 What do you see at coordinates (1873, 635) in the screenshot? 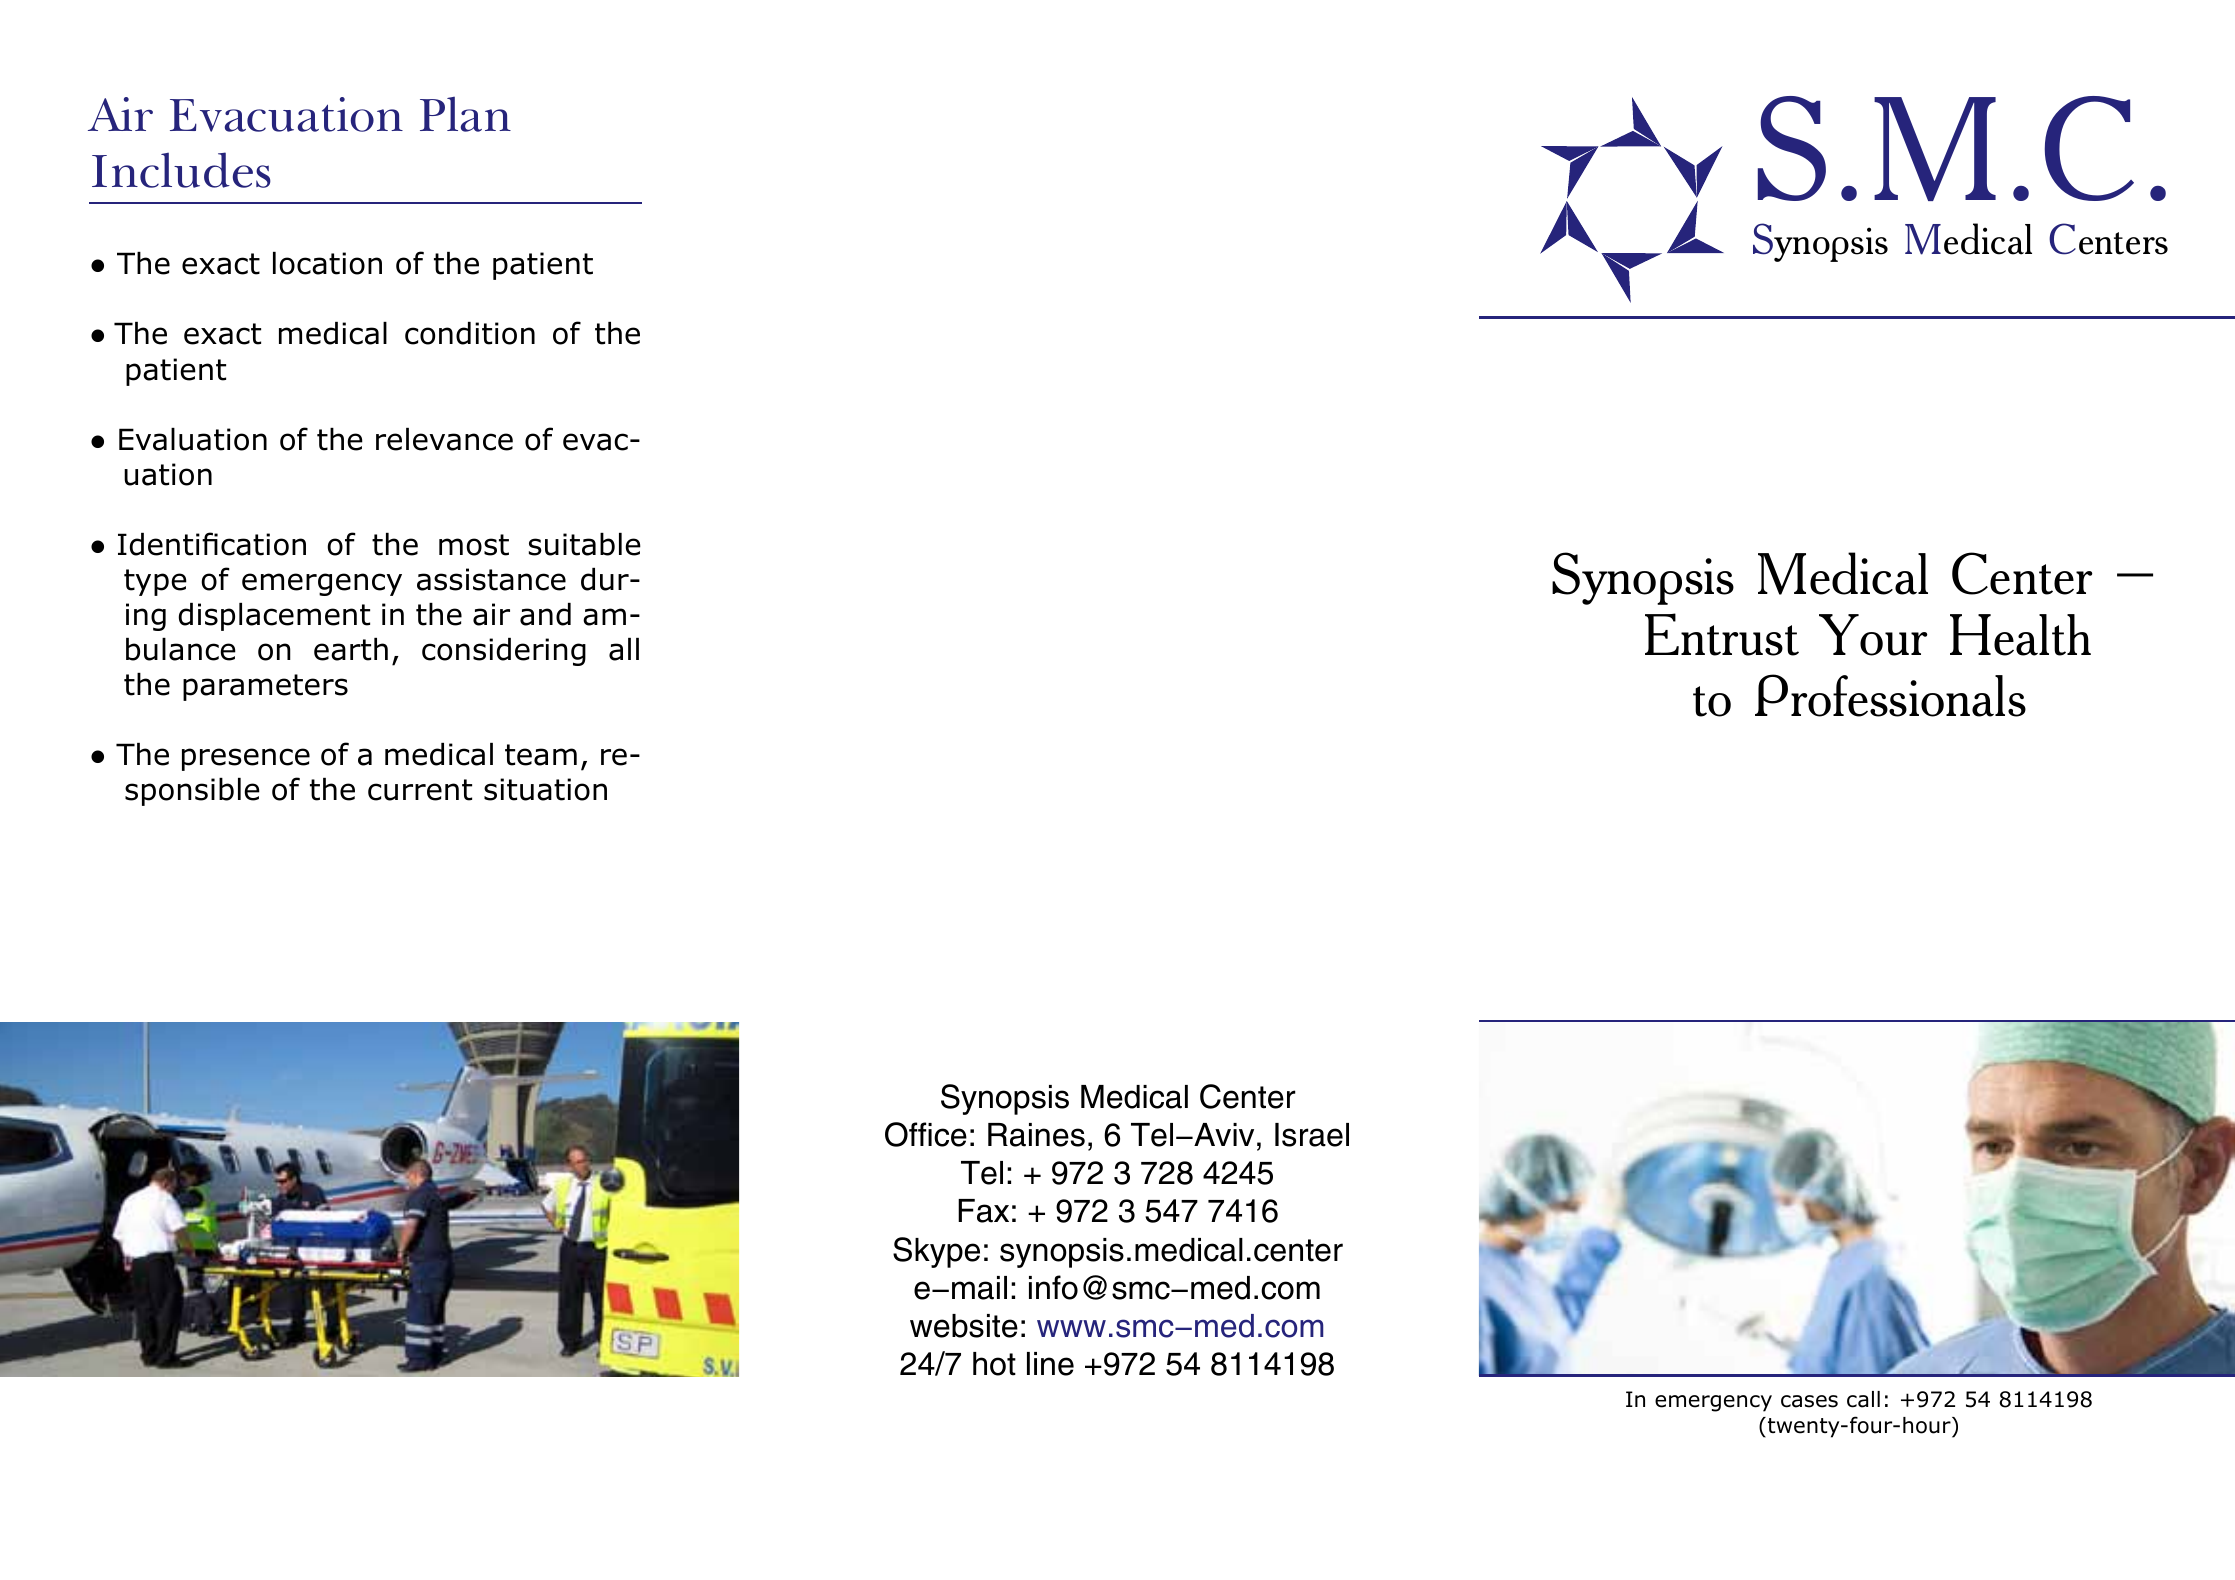
I see `Your` at bounding box center [1873, 635].
